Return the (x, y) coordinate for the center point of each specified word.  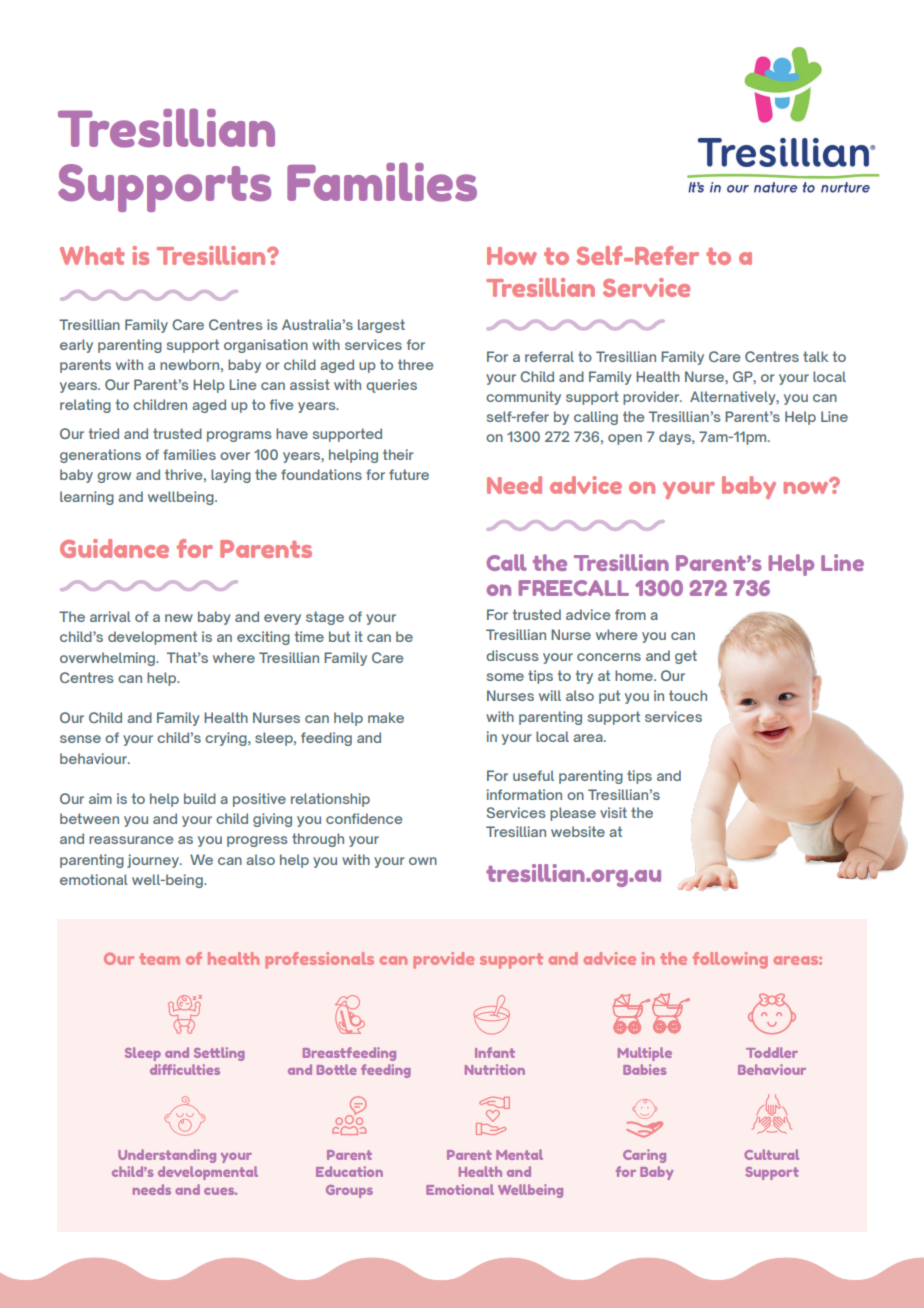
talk (815, 356)
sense (80, 739)
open (625, 439)
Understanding (167, 1156)
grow (114, 477)
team (159, 959)
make (386, 717)
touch (688, 695)
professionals (319, 960)
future (409, 474)
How (512, 256)
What (92, 255)
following (730, 960)
